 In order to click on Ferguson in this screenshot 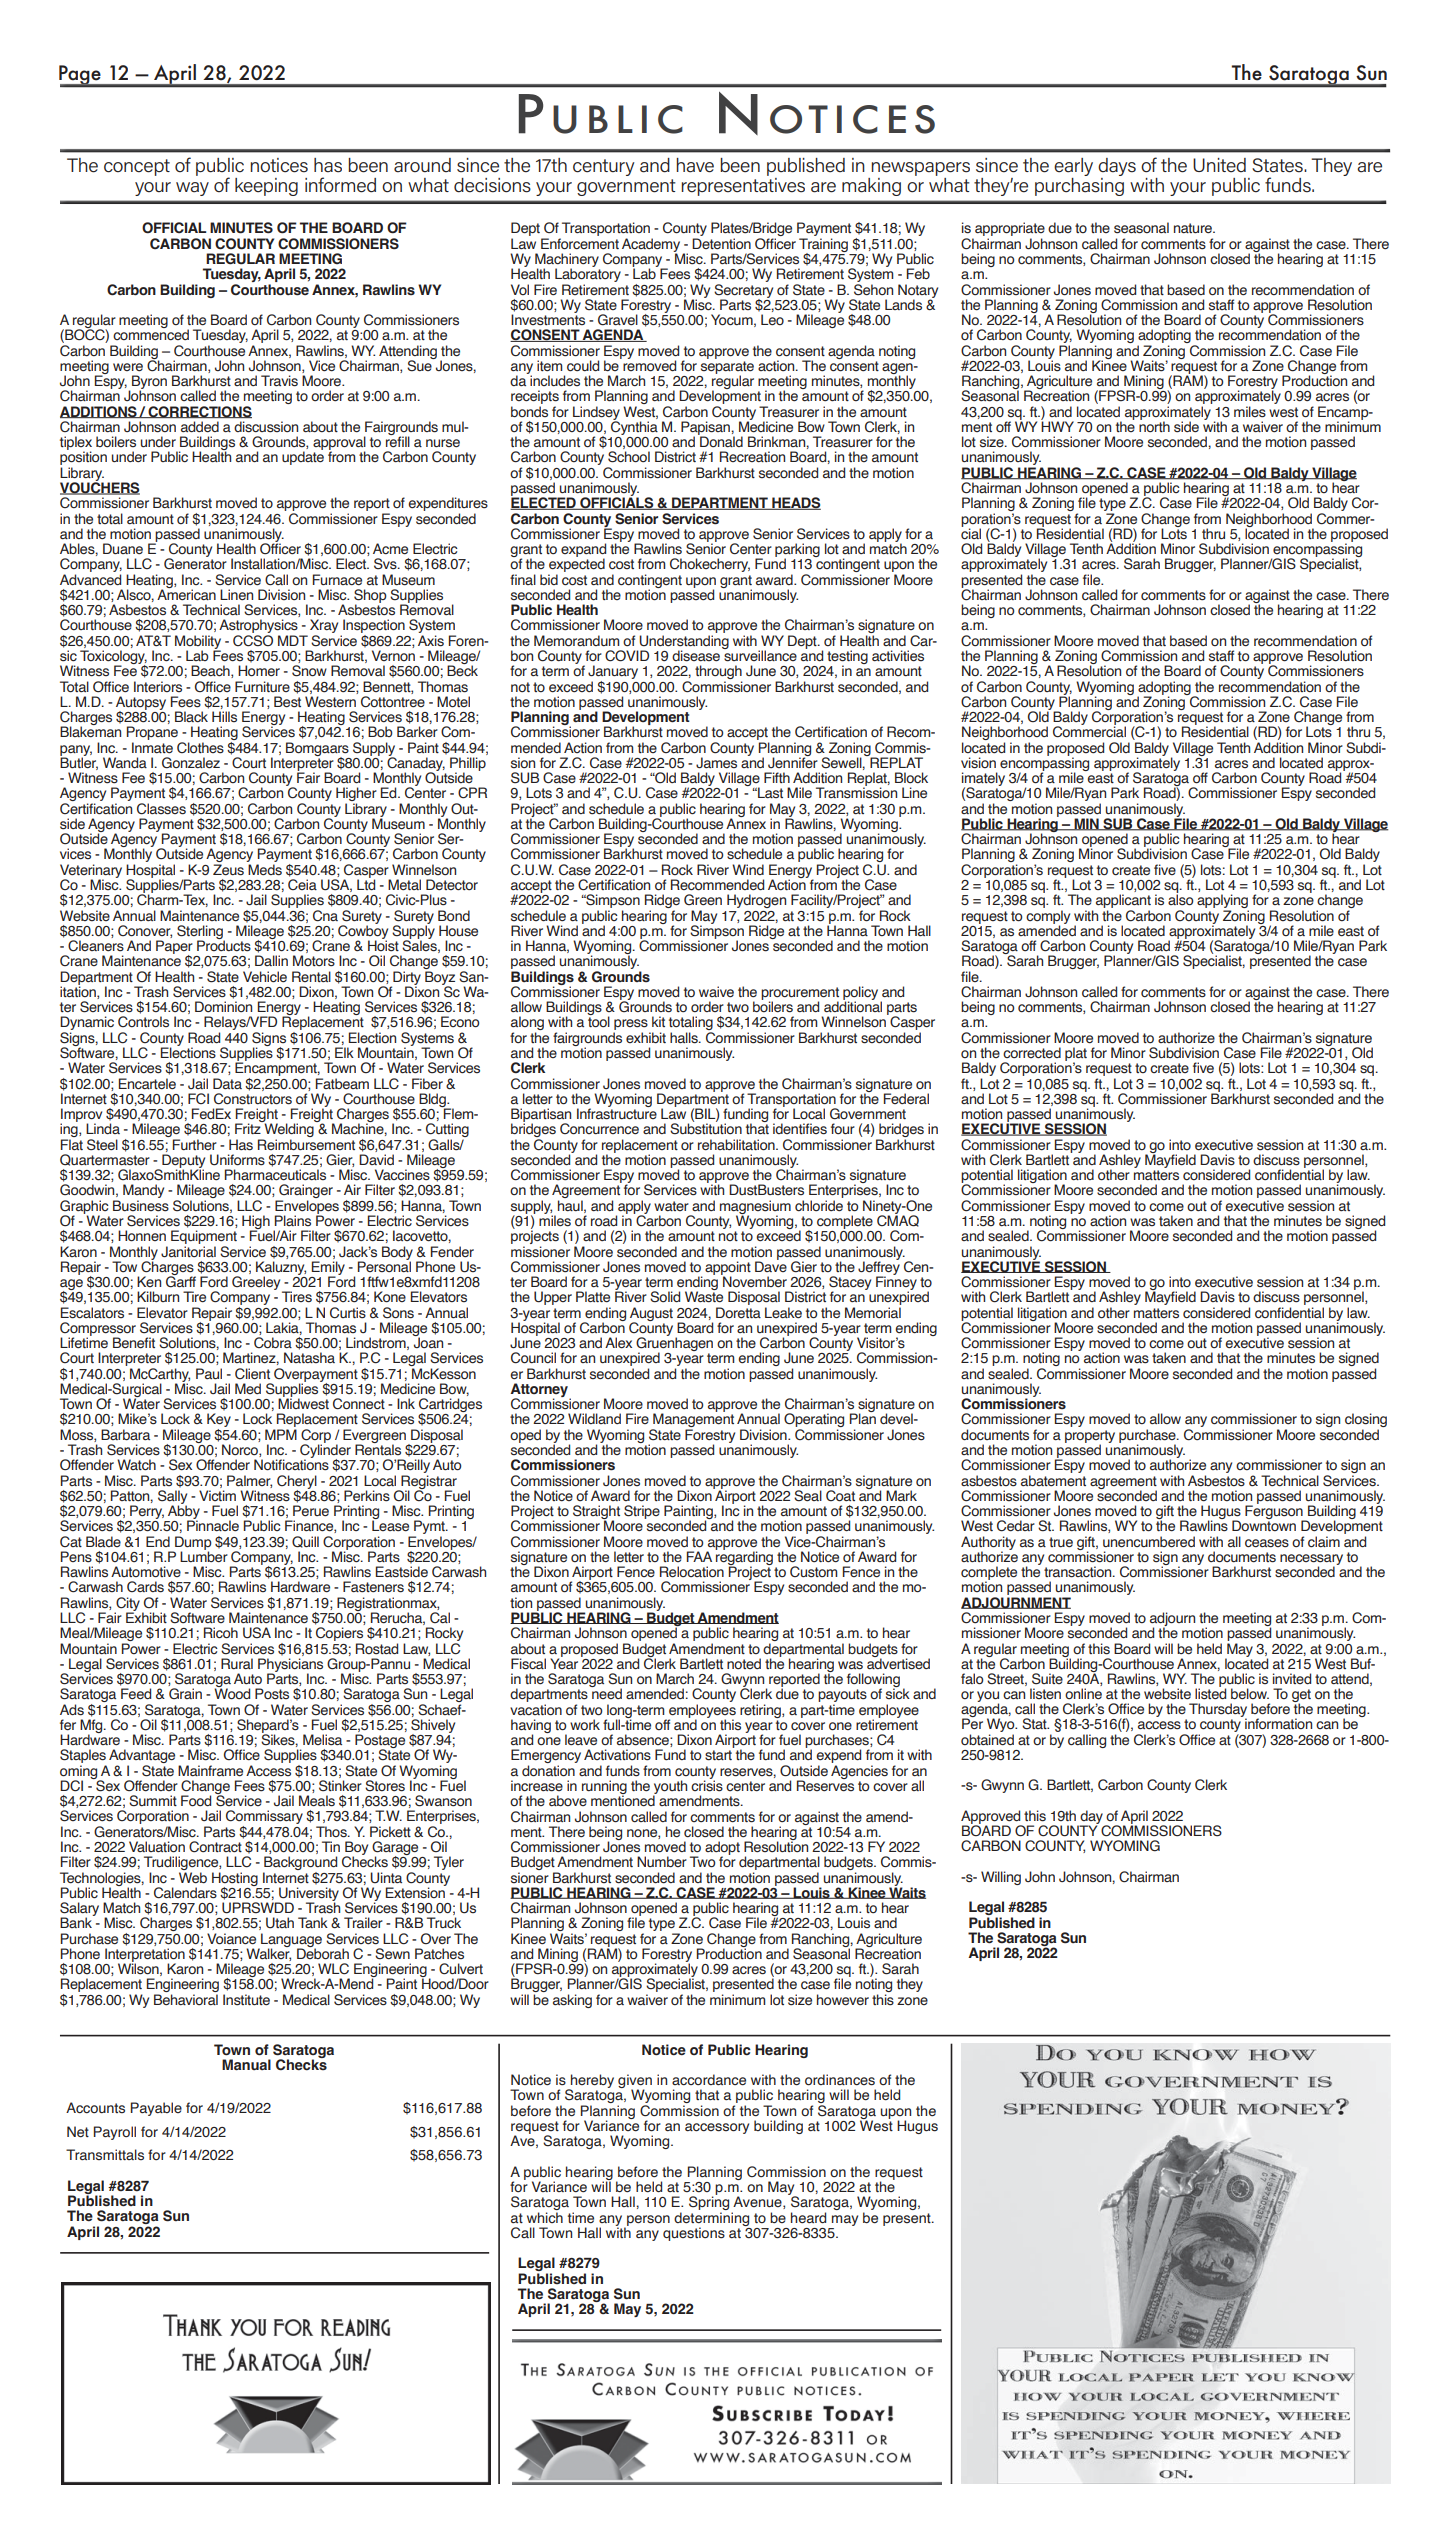, I will do `click(1275, 1512)`.
